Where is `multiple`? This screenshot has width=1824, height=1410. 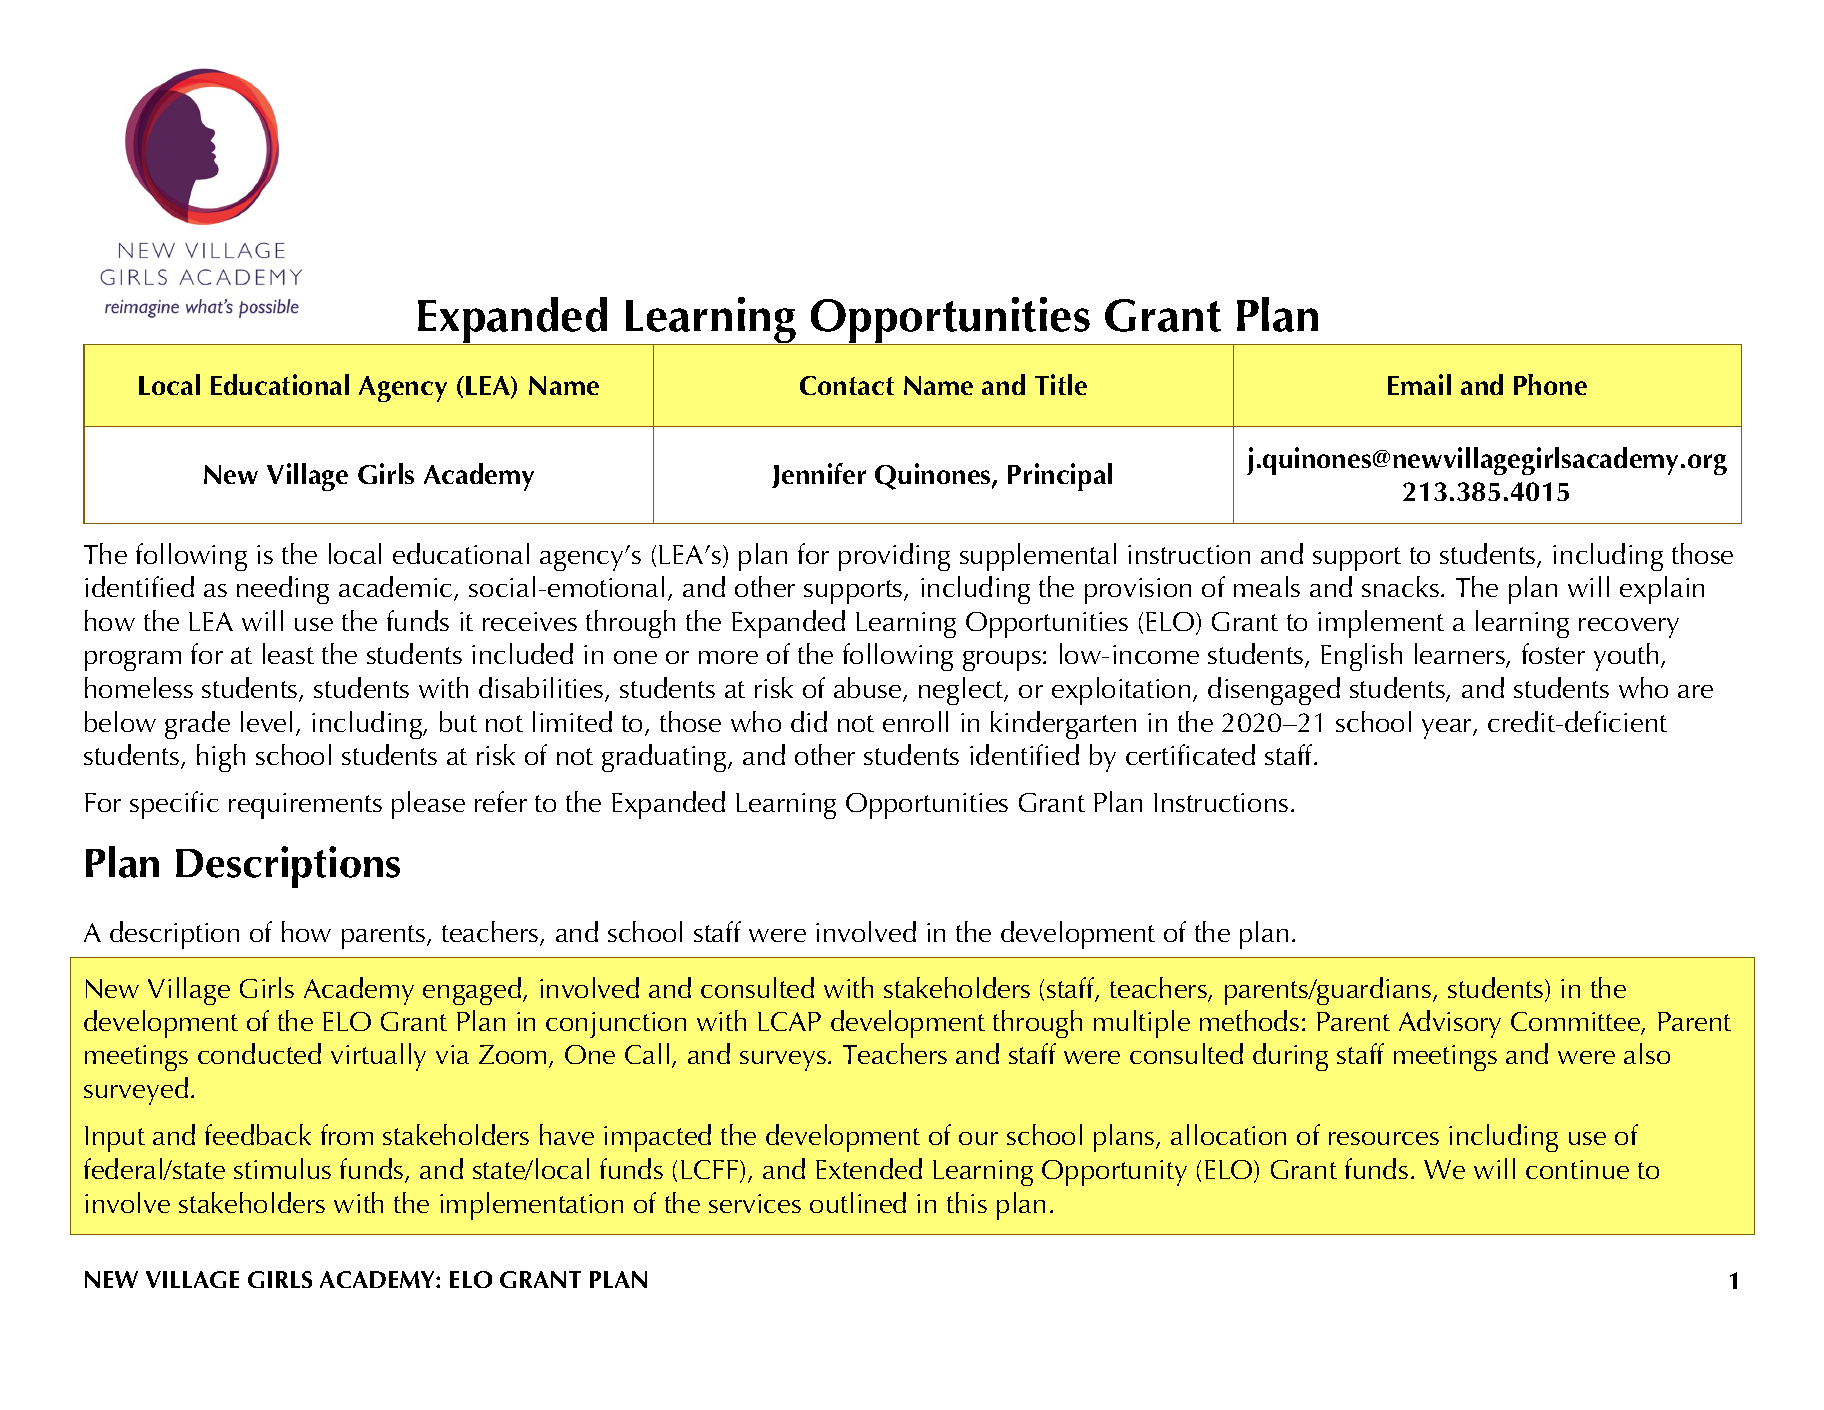 multiple is located at coordinates (1142, 1024).
